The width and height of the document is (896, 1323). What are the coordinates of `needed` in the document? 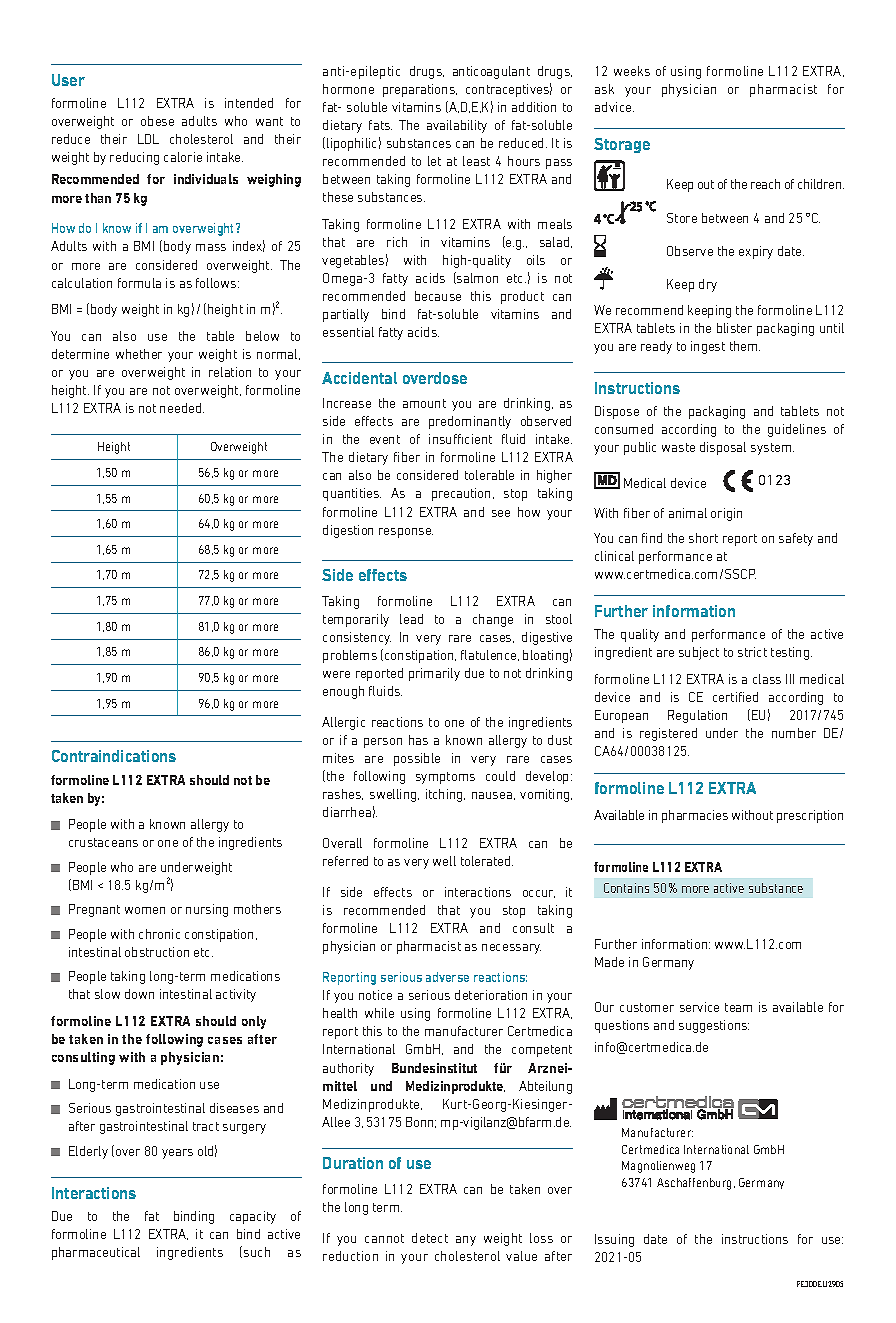 It's located at (182, 408).
